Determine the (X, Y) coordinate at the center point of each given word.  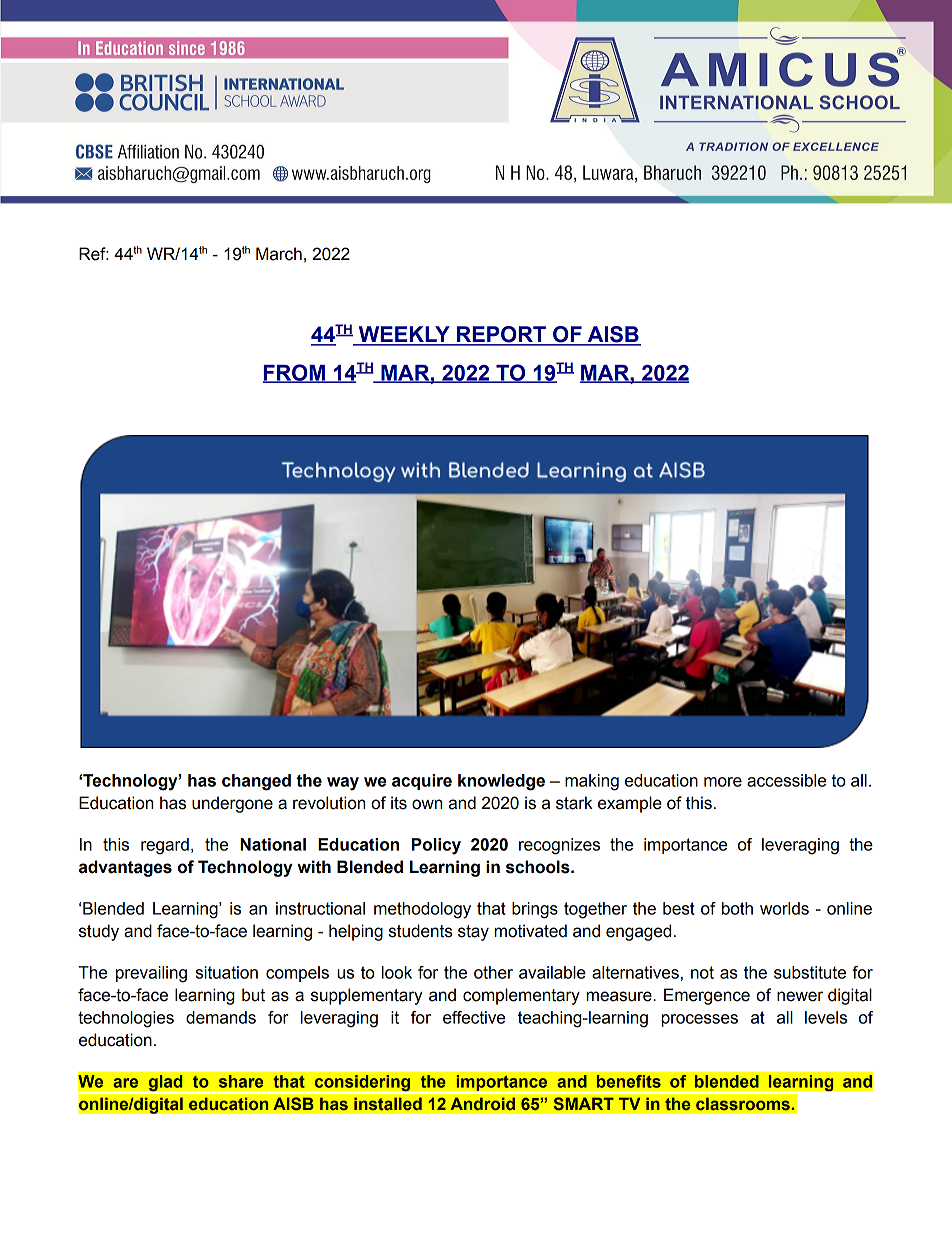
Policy (436, 846)
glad (165, 1084)
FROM (295, 373)
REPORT (501, 335)
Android (482, 1104)
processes (699, 1020)
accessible (786, 780)
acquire (422, 782)
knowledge (501, 782)
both (737, 908)
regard (165, 846)
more (723, 782)
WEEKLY (404, 335)
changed (256, 782)
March (279, 254)
